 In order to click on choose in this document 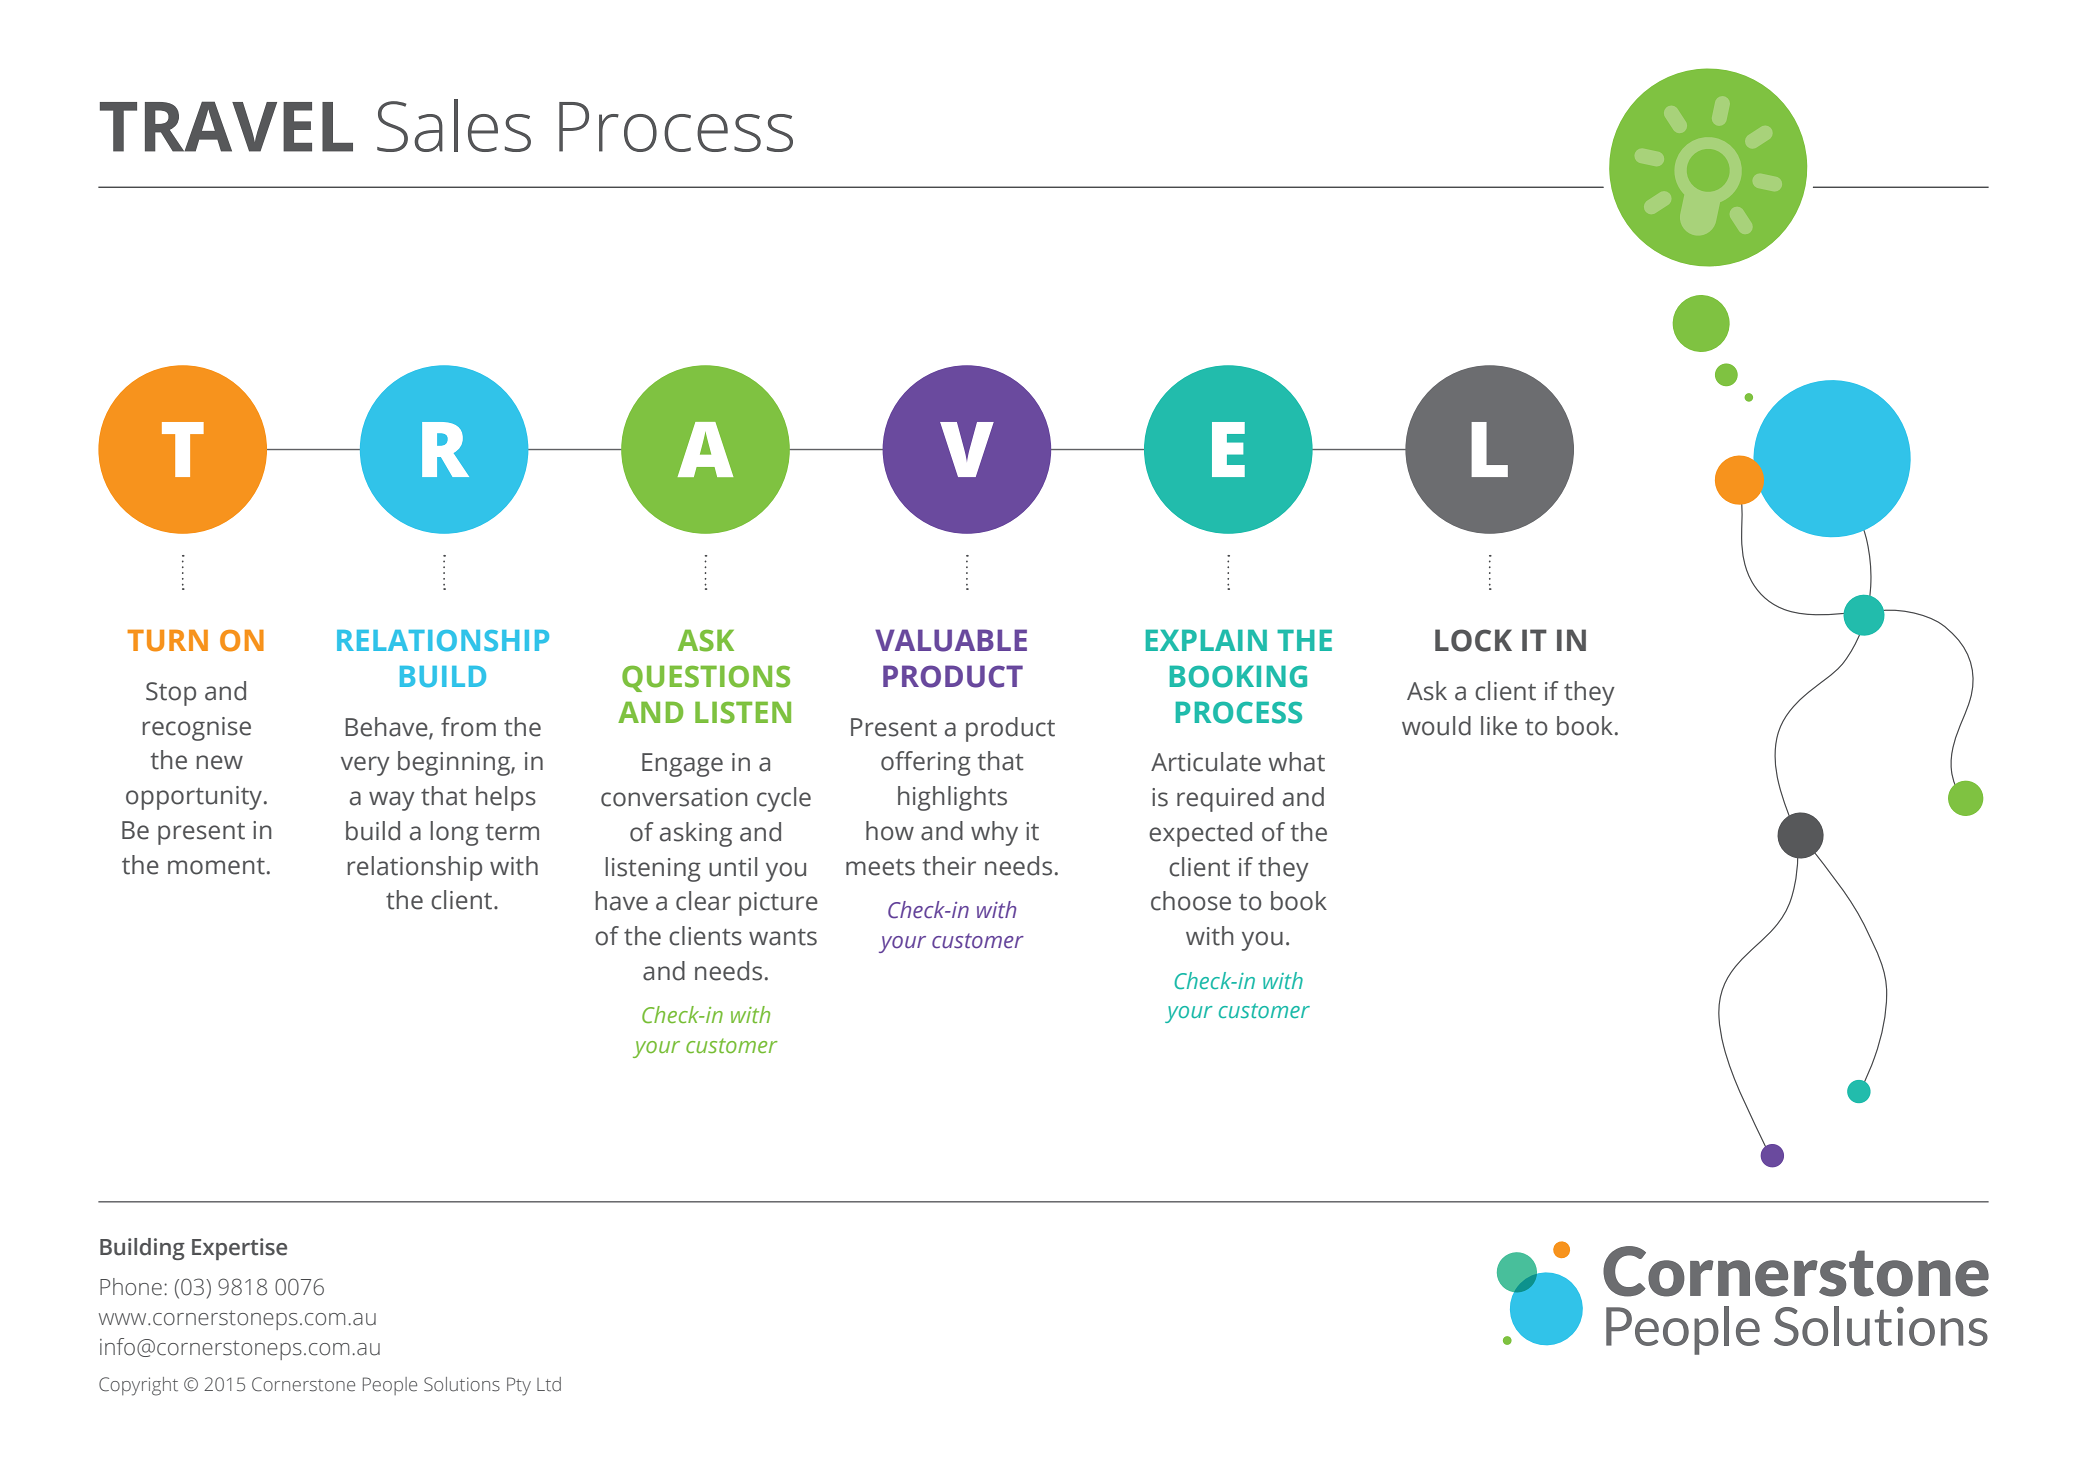, I will do `click(1191, 901)`.
